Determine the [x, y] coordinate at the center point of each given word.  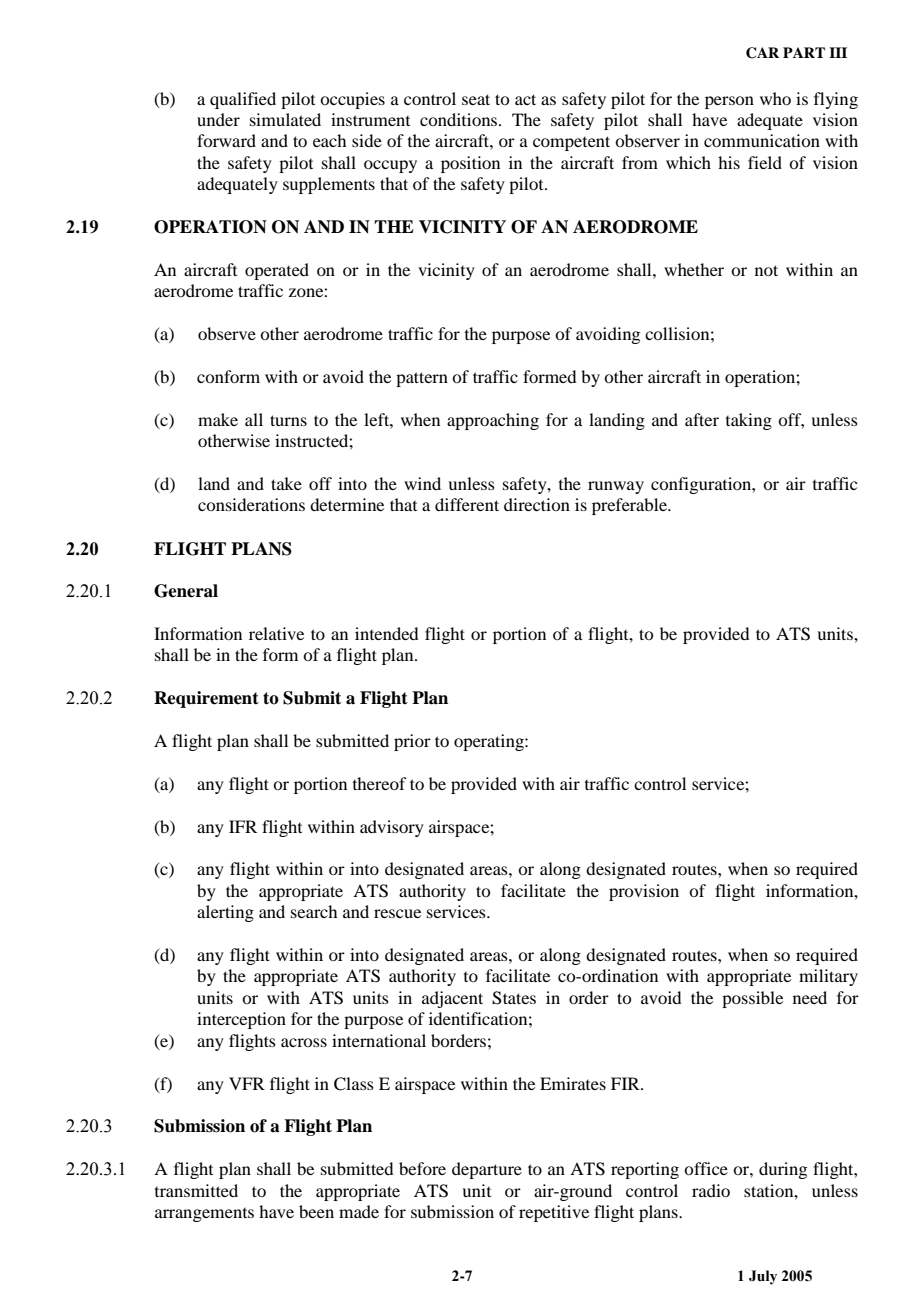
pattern [422, 379]
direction [537, 504]
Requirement [206, 699]
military [828, 977]
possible [752, 999]
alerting [225, 913]
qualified [243, 100]
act [525, 99]
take [286, 483]
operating [490, 742]
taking [749, 421]
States [514, 998]
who [775, 98]
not [766, 270]
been [316, 1211]
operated [277, 271]
